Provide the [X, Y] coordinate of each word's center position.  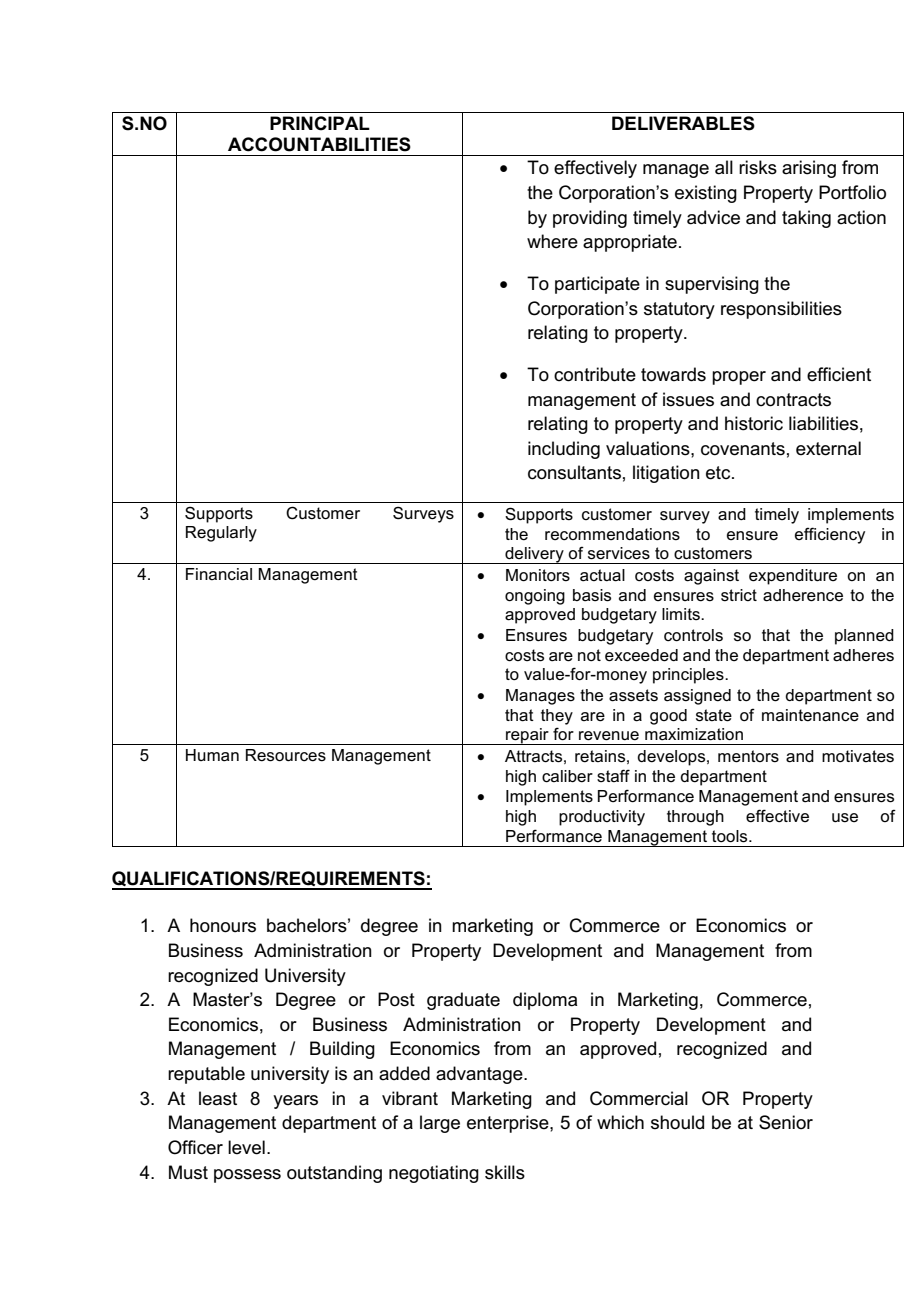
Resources [286, 755]
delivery [534, 555]
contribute [595, 374]
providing [590, 219]
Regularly [221, 534]
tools [731, 836]
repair [527, 736]
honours [223, 925]
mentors [748, 756]
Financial [219, 574]
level [246, 1147]
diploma [545, 1001]
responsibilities [781, 310]
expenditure [793, 577]
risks [758, 167]
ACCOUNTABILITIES [319, 144]
